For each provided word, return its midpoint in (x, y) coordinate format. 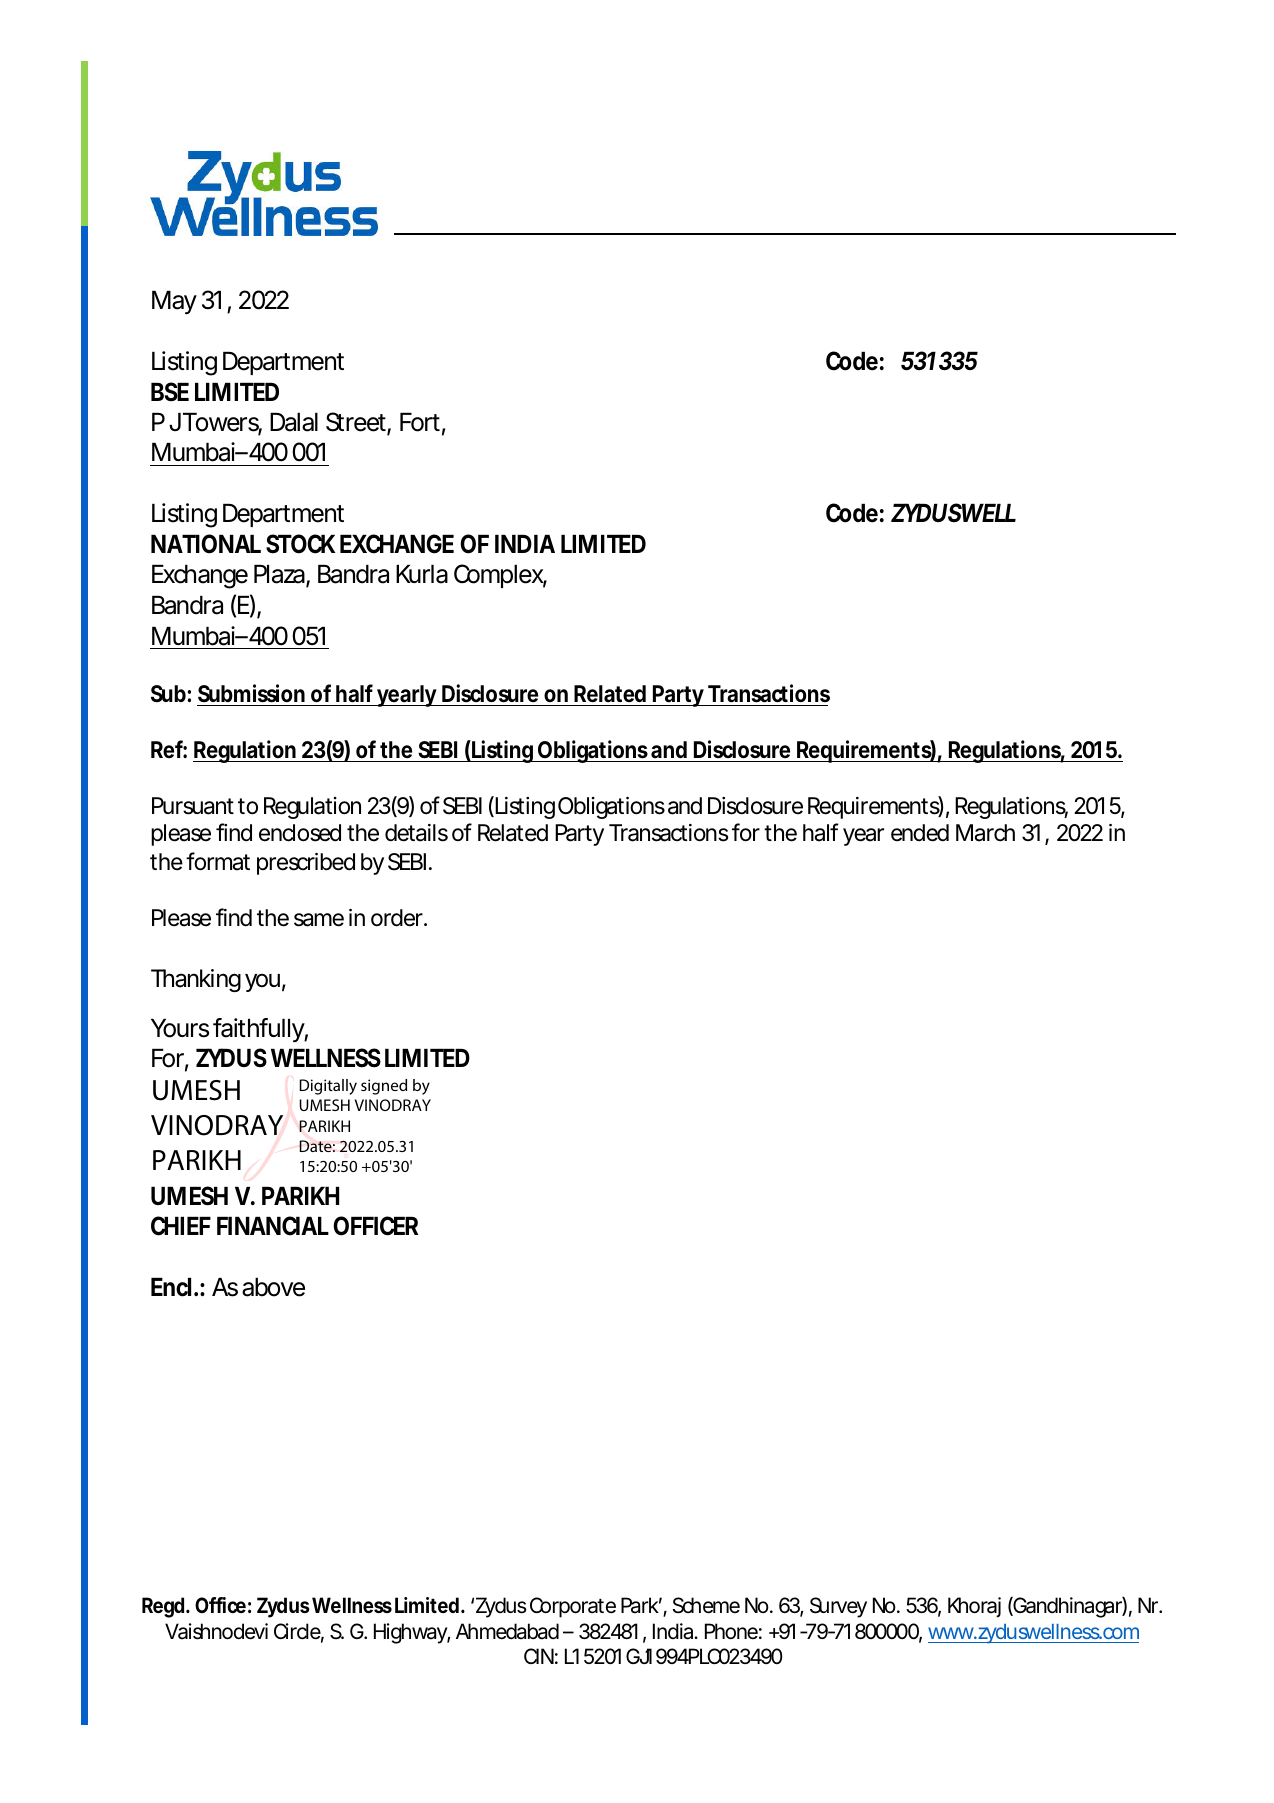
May (174, 302)
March (985, 833)
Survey (838, 1607)
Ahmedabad (507, 1631)
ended (920, 833)
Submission (251, 693)
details (416, 833)
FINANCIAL (273, 1226)
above (273, 1287)
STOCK (300, 544)
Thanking (196, 980)
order (398, 918)
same (319, 920)
